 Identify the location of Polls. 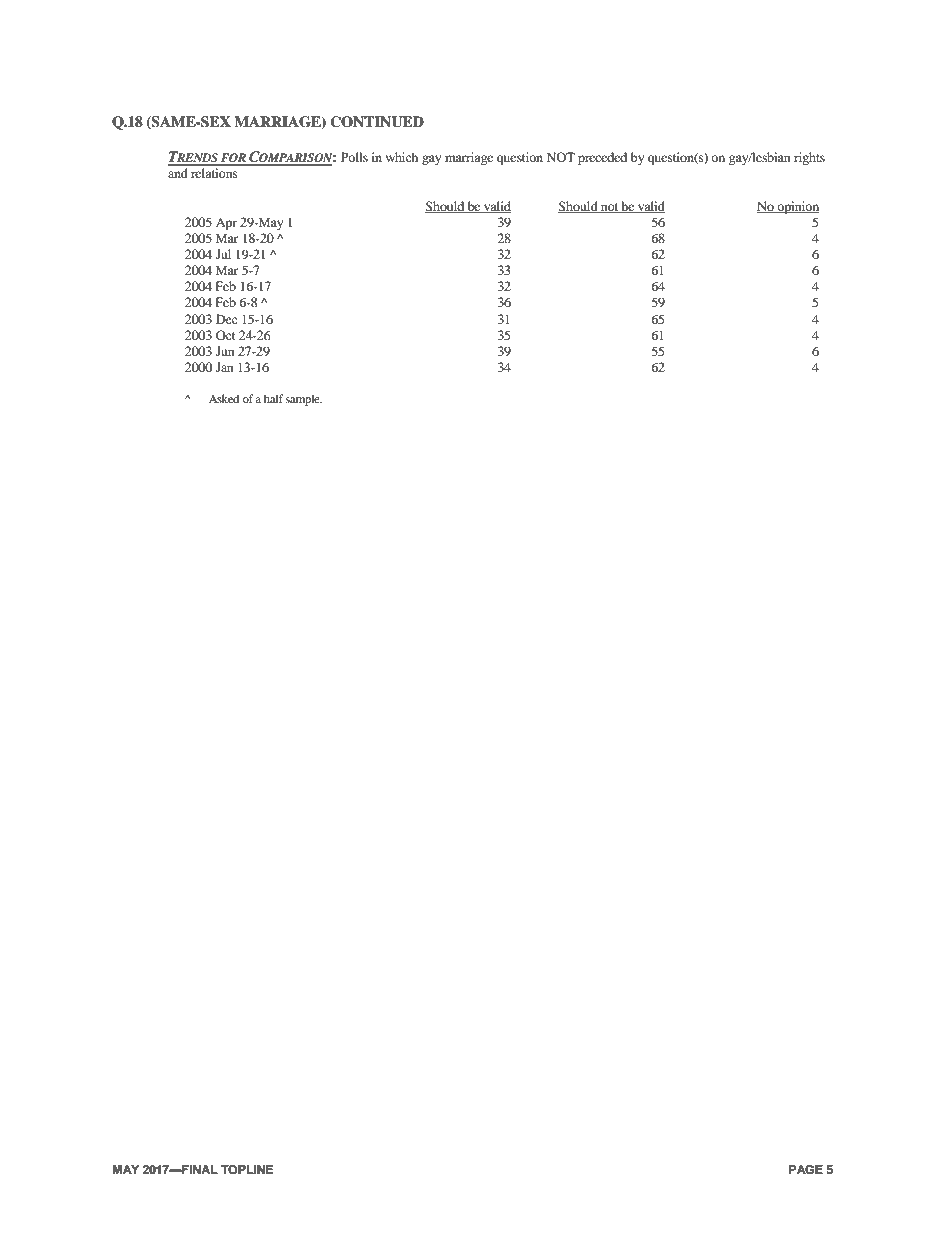
(354, 157).
